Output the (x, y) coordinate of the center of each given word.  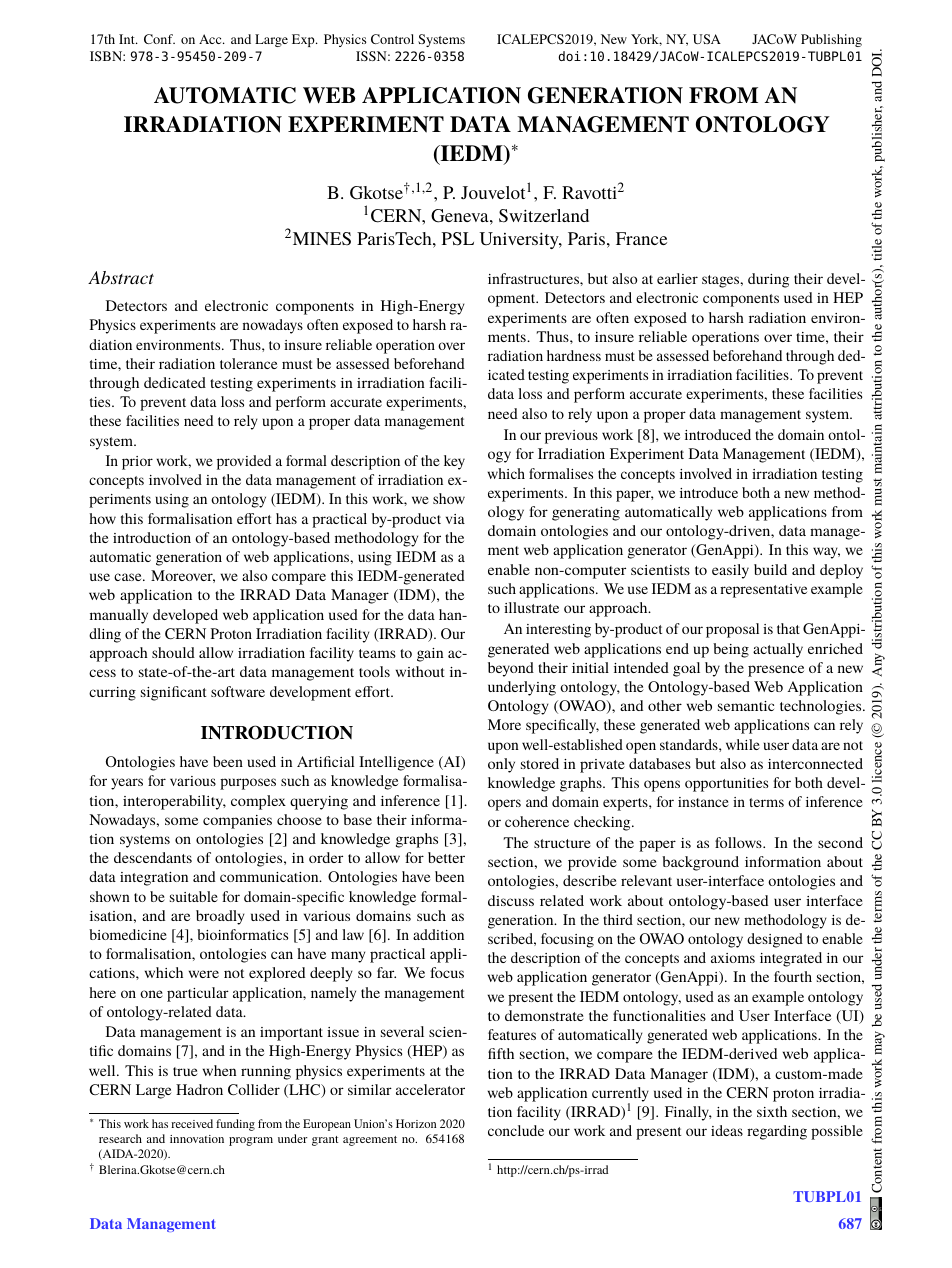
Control (392, 39)
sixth (772, 1111)
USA (707, 39)
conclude (516, 1130)
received (192, 1123)
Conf (159, 39)
